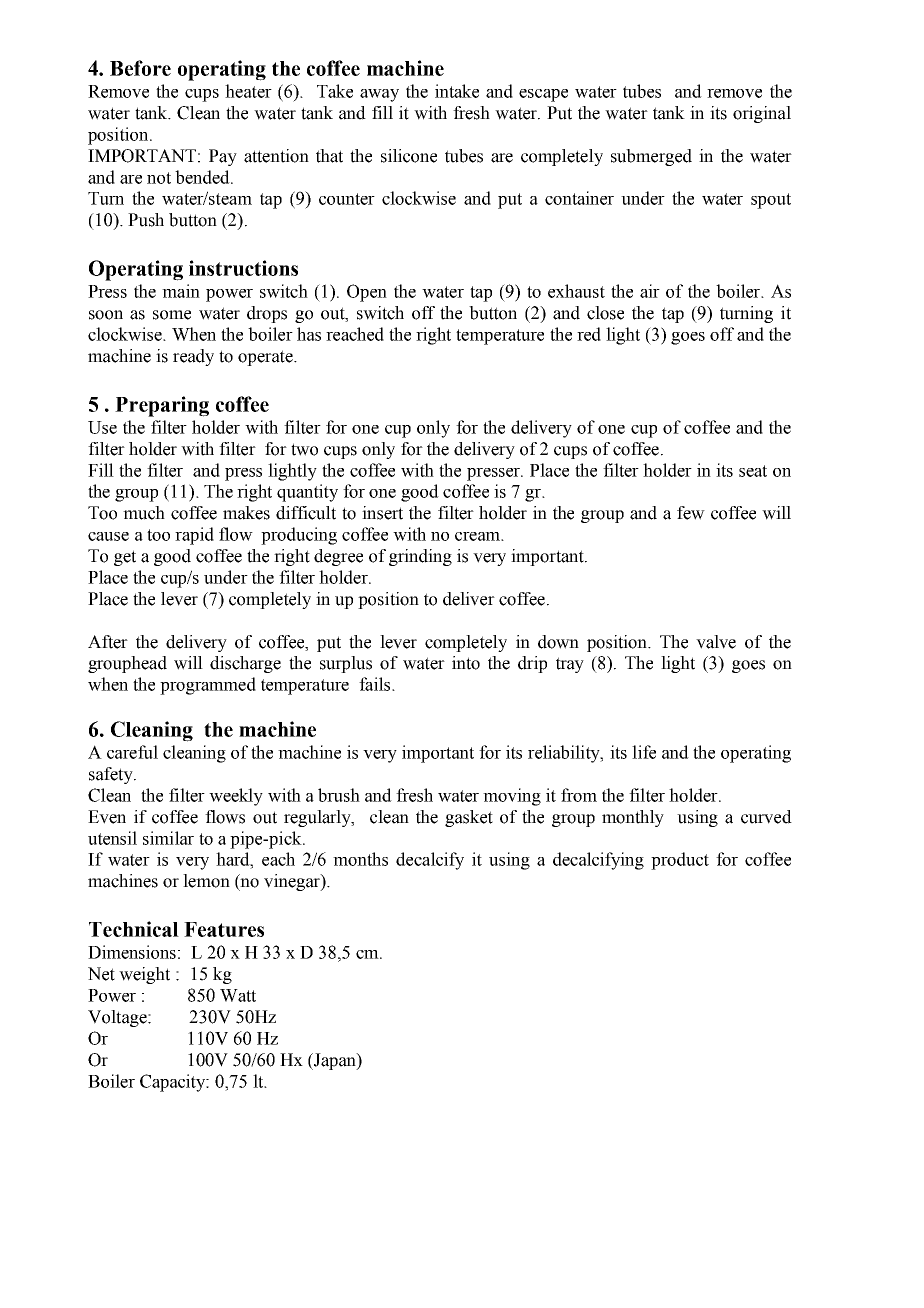 This image has width=924, height=1308. I want to click on Before, so click(140, 68).
